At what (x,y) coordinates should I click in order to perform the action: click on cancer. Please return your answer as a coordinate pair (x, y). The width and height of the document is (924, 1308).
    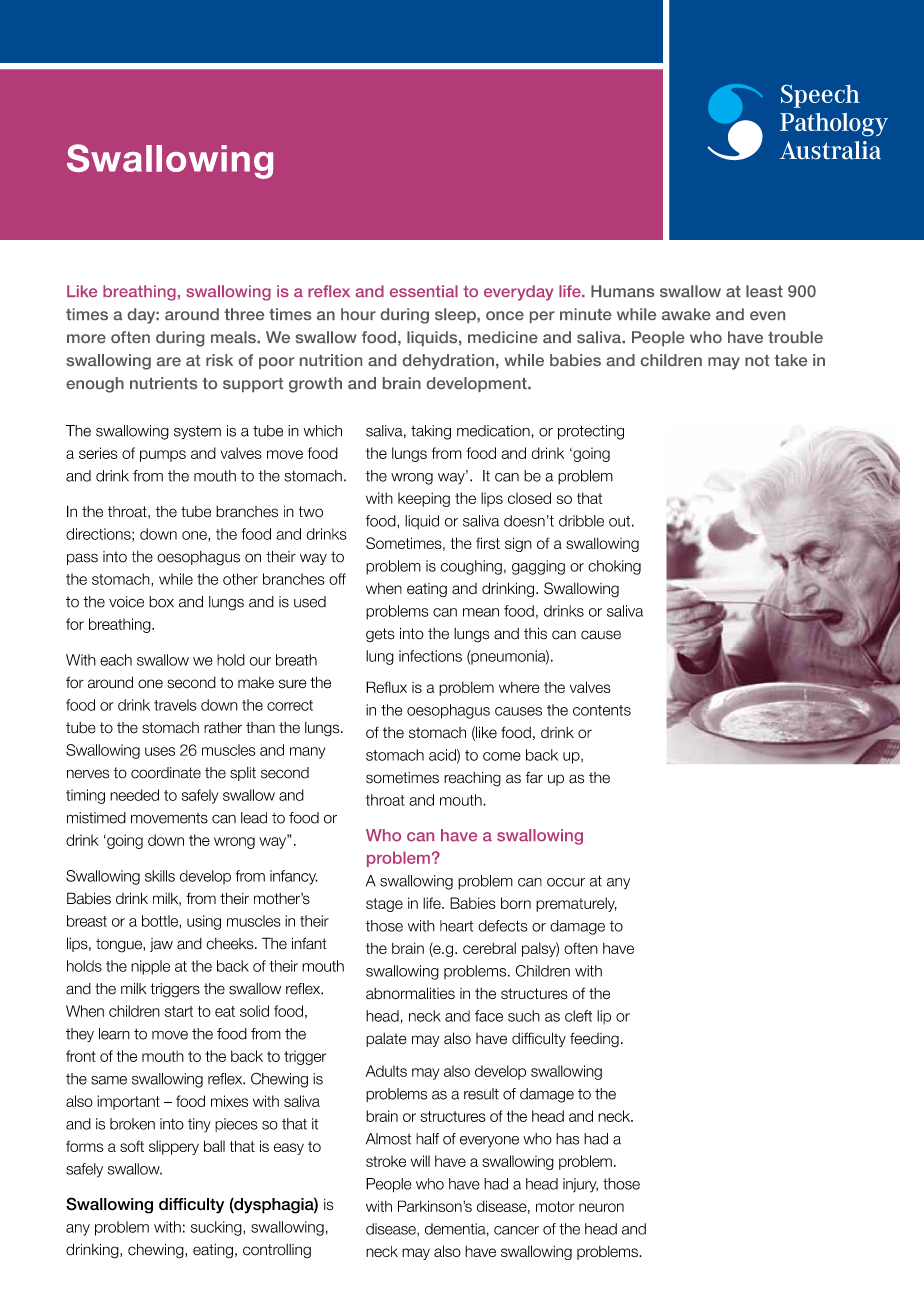
    Looking at the image, I should click on (516, 1230).
